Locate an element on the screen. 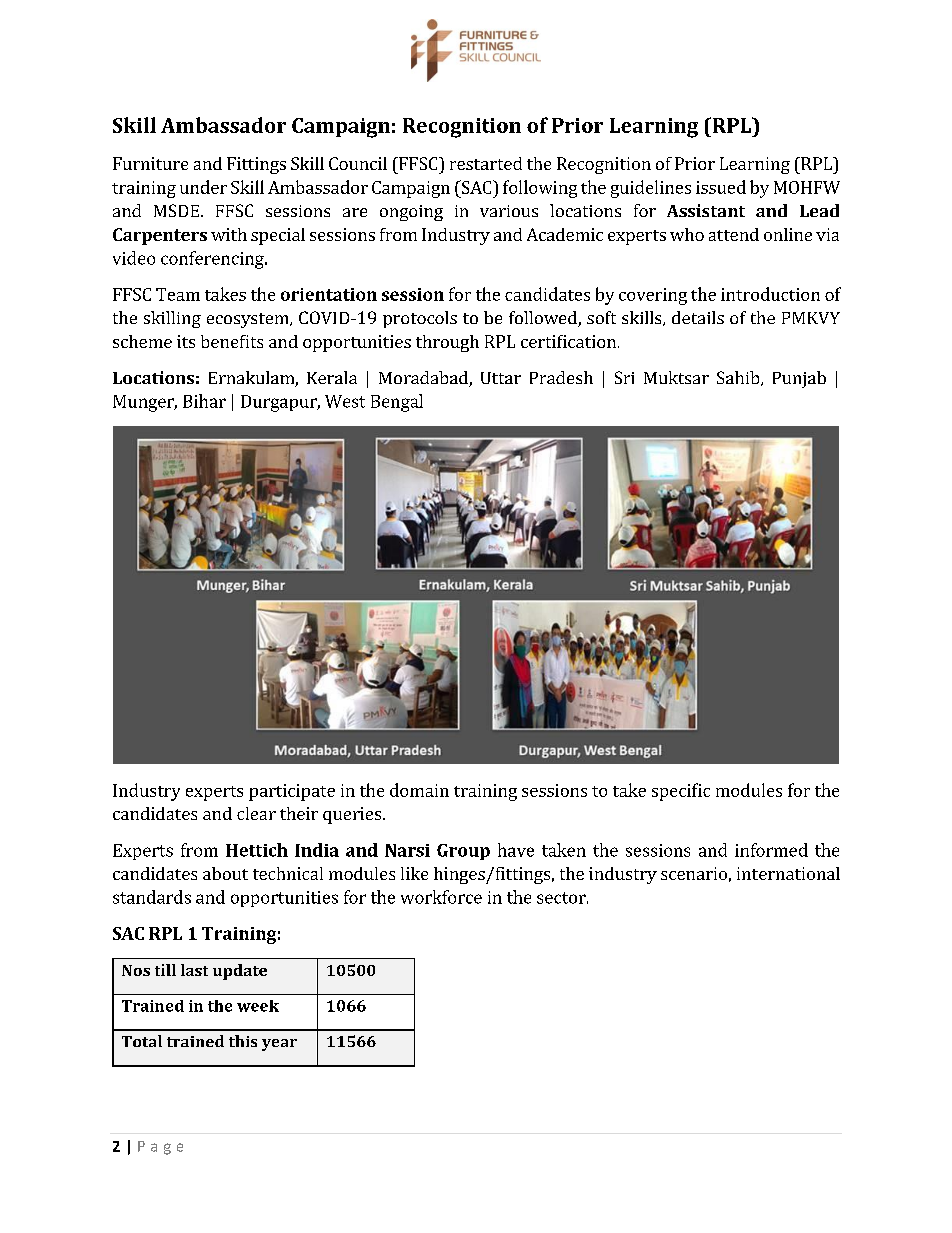  participate is located at coordinates (292, 792).
